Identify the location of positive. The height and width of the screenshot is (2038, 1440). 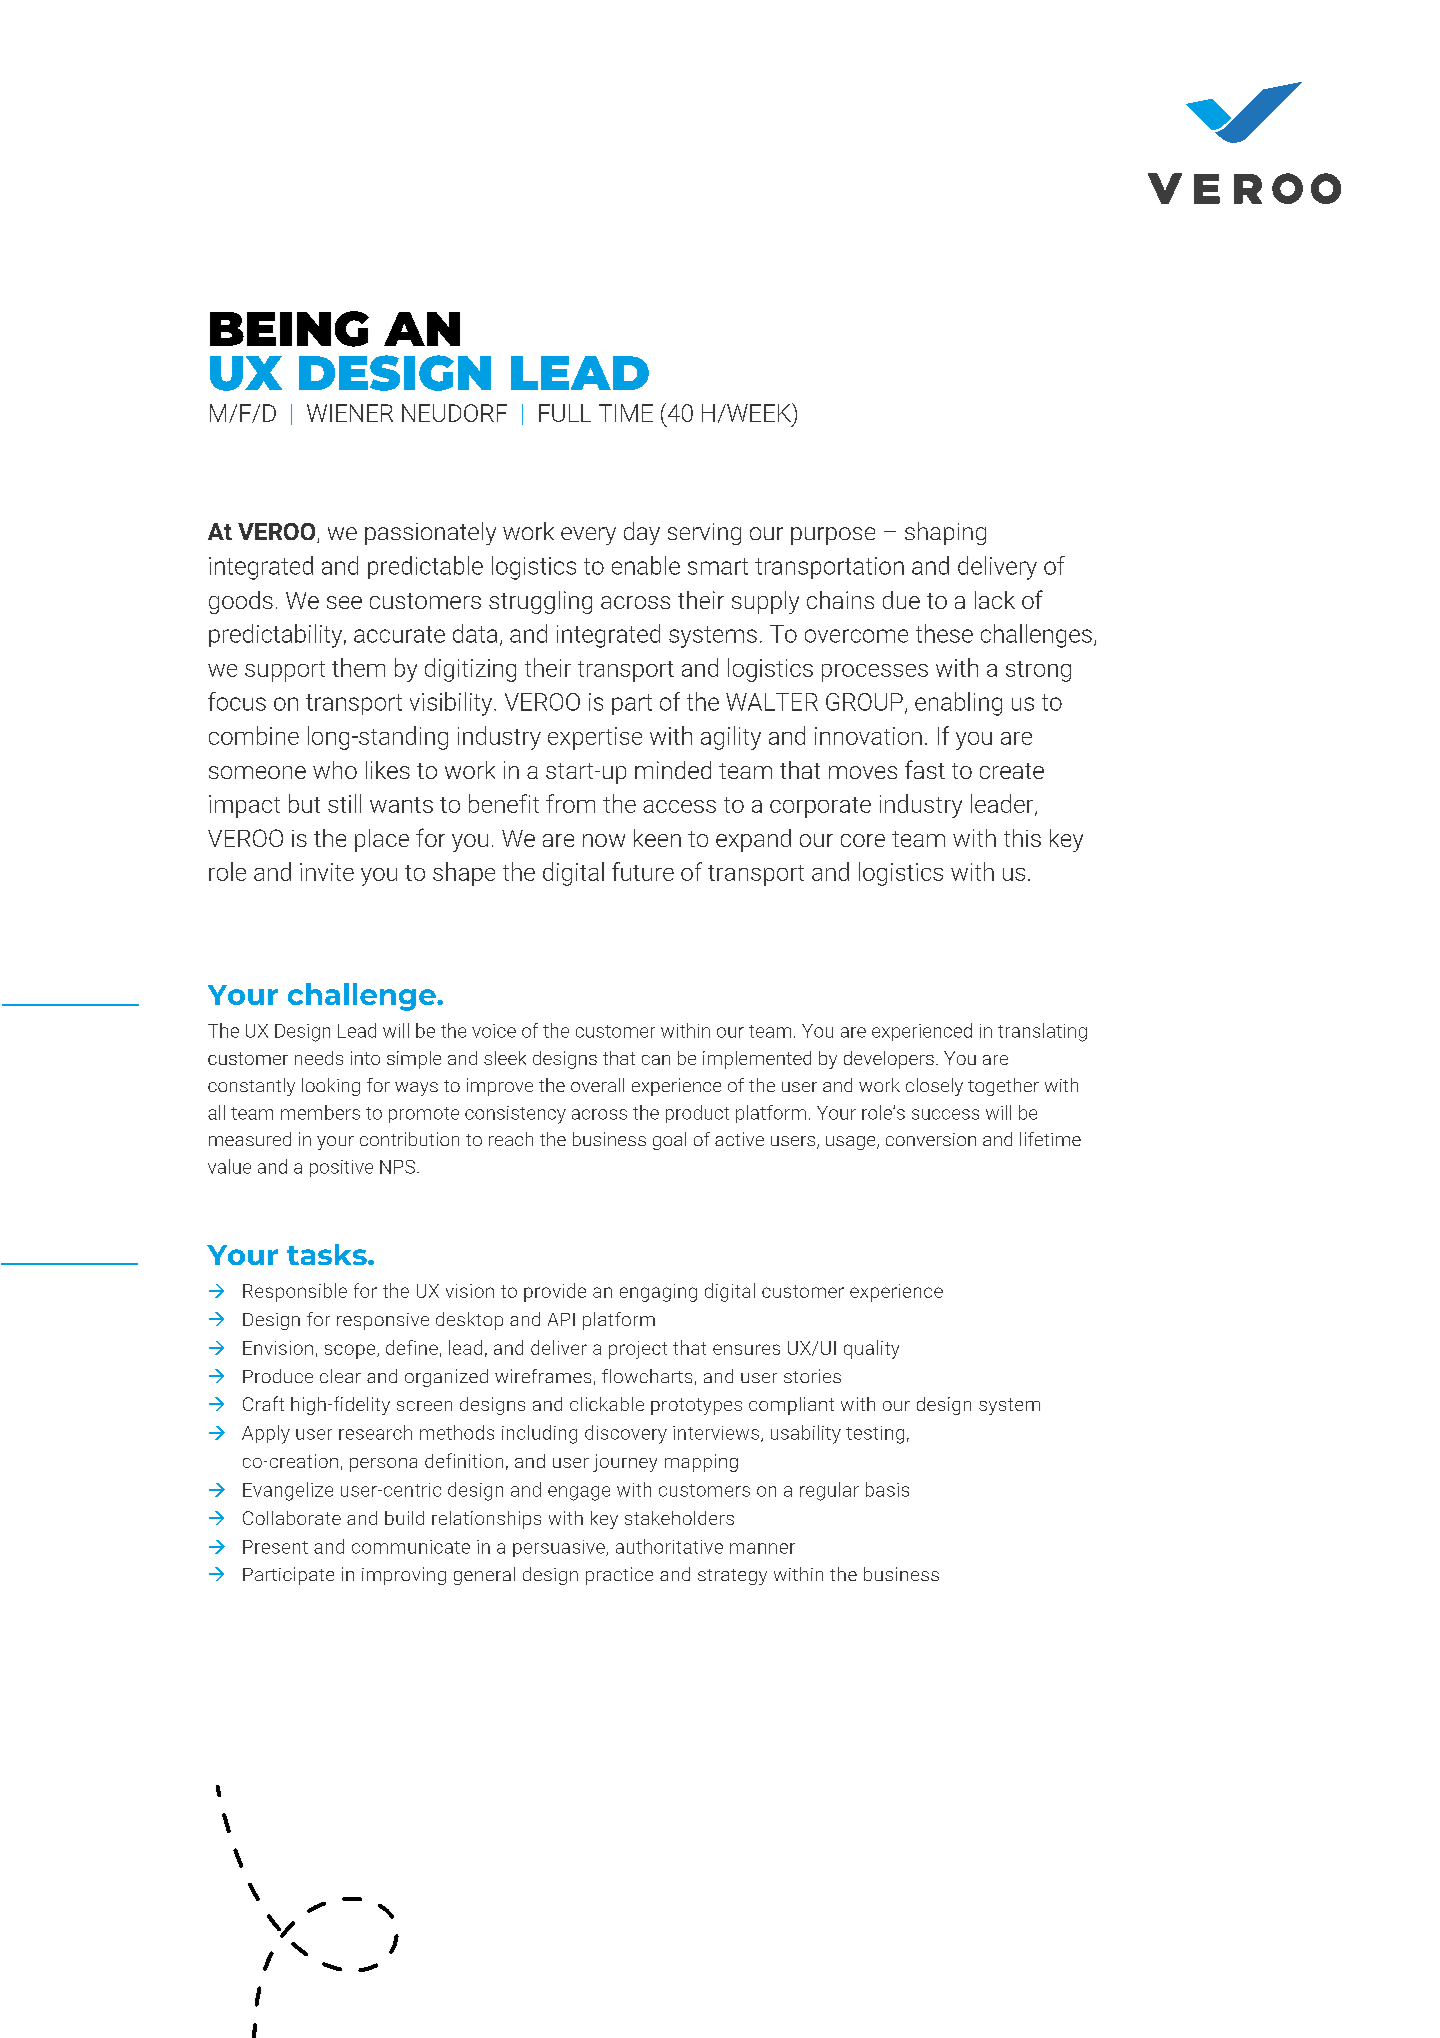
(341, 1168).
